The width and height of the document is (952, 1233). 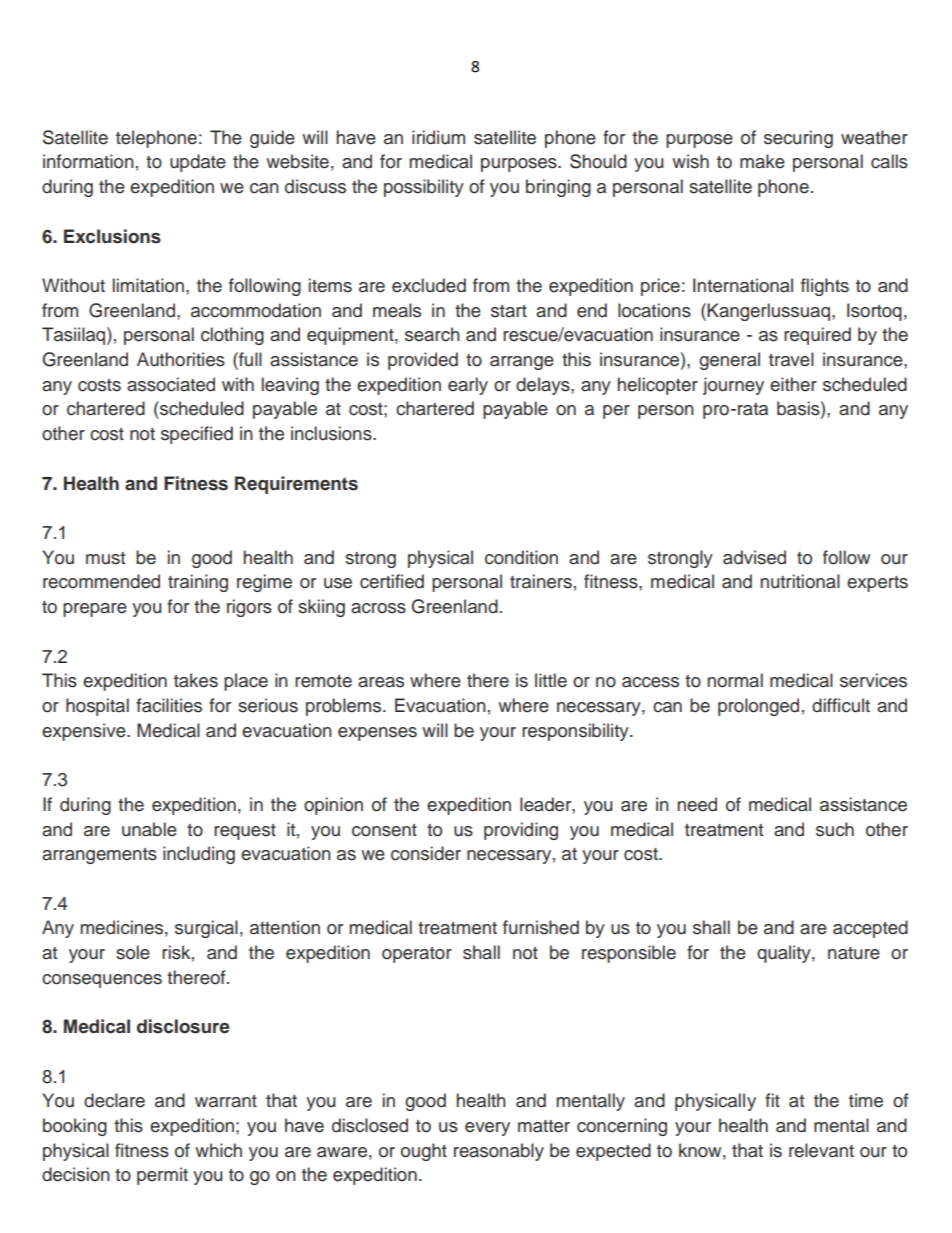 What do you see at coordinates (541, 927) in the document?
I see `furnished` at bounding box center [541, 927].
